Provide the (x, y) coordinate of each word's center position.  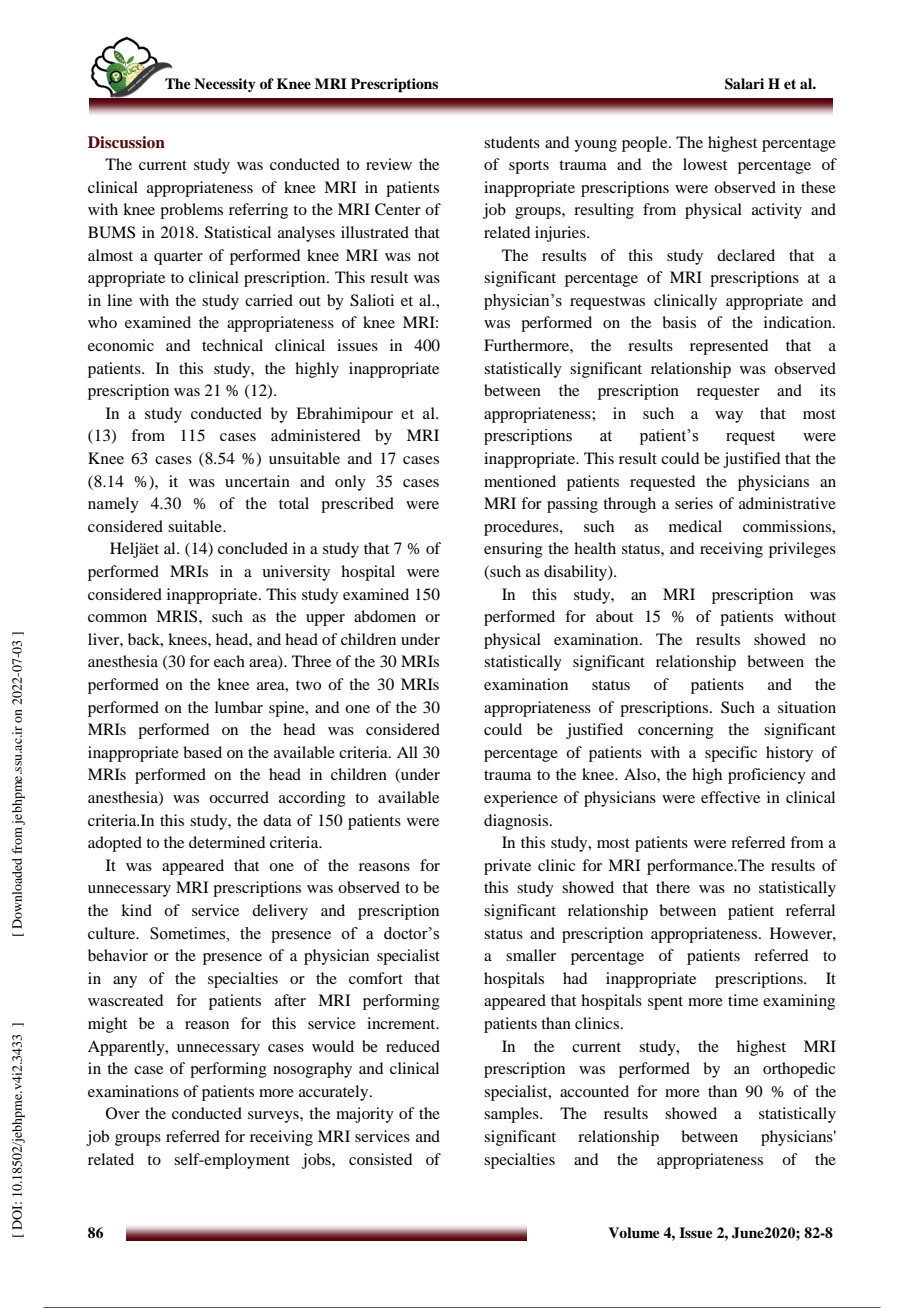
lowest (705, 164)
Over (123, 1113)
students (512, 142)
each (229, 661)
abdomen (385, 616)
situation (807, 707)
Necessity (225, 85)
